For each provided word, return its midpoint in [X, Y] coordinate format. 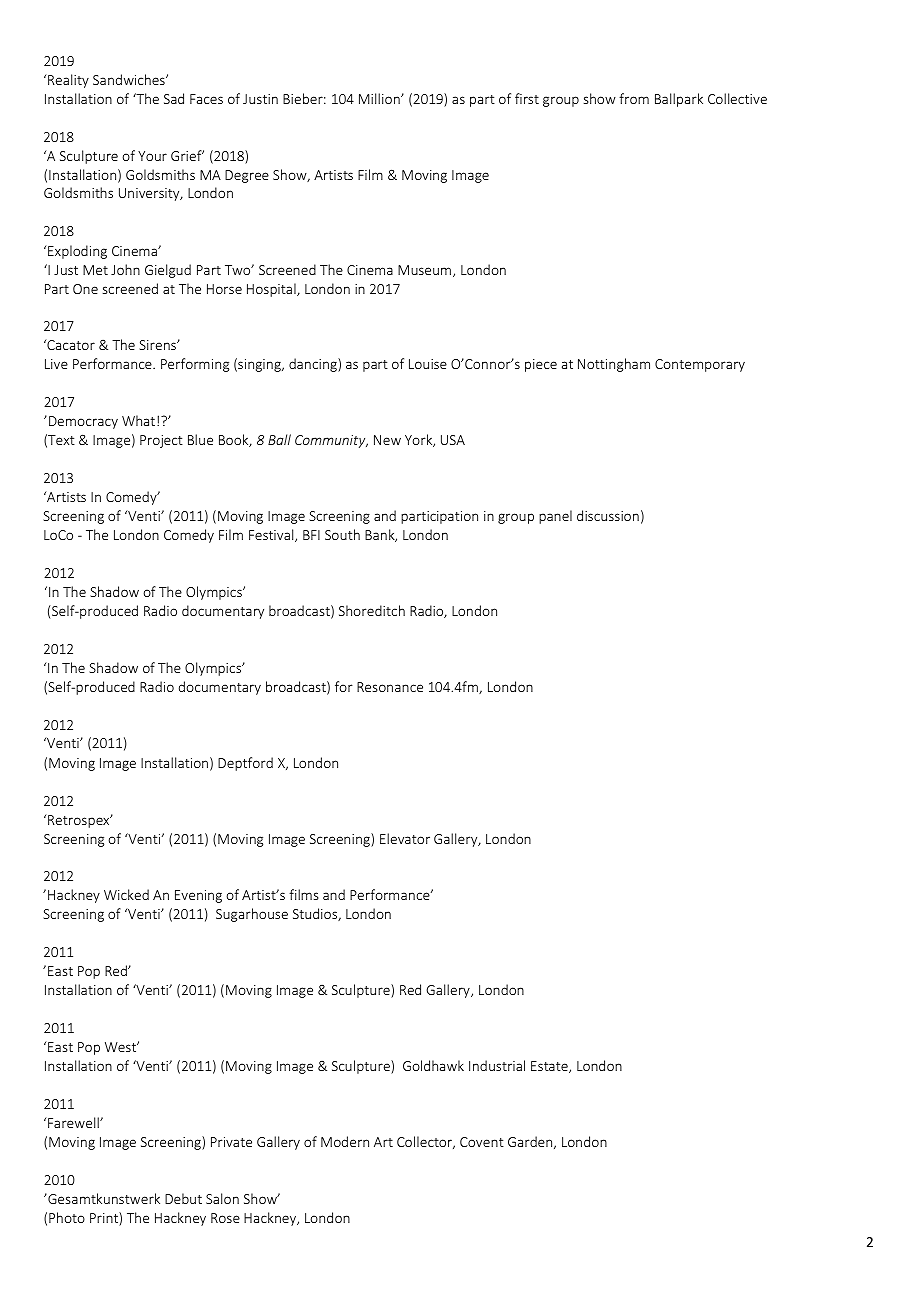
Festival [272, 535]
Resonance [390, 687]
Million [380, 98]
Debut [183, 1198]
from [634, 98]
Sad [174, 98]
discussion [608, 515]
